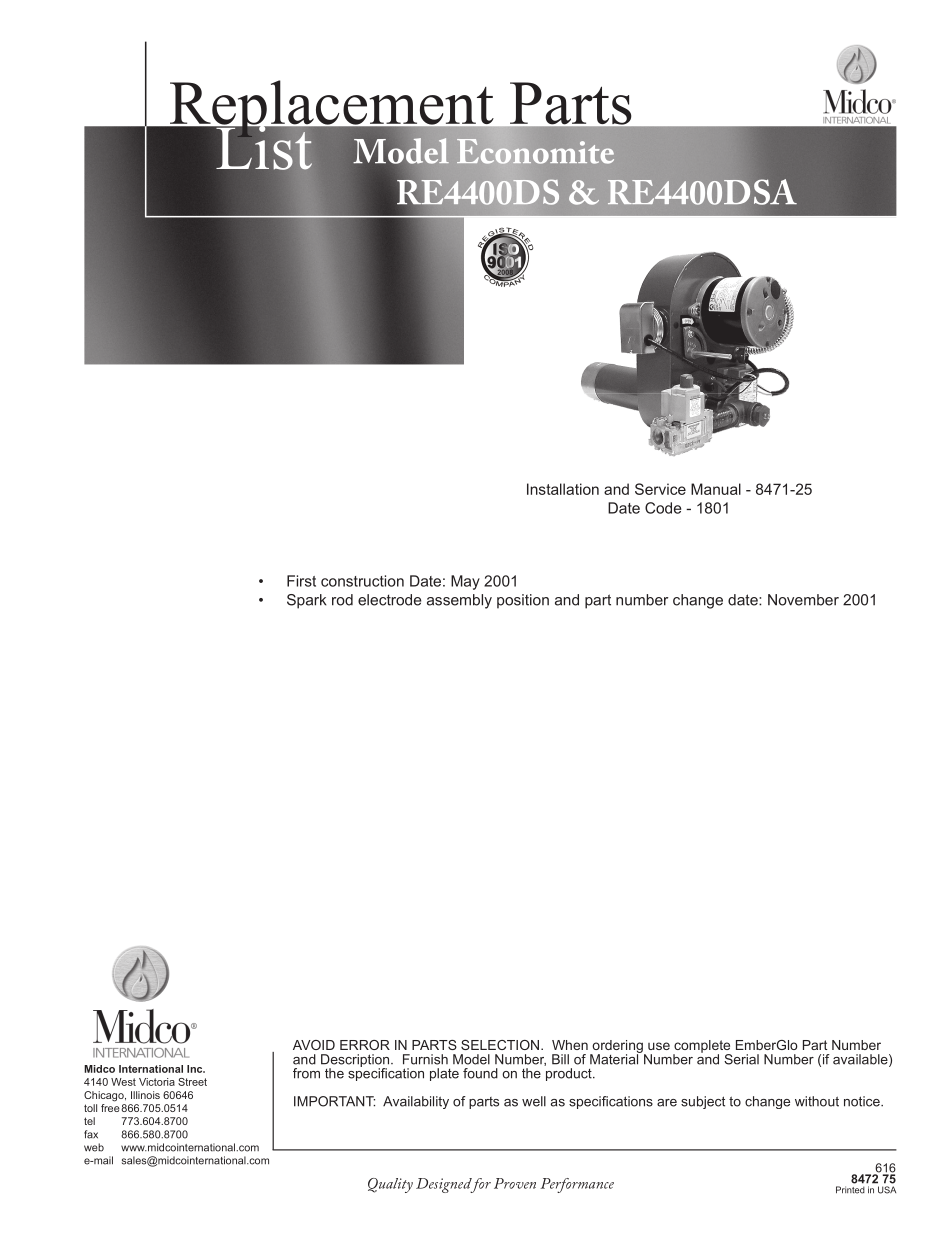 This screenshot has width=952, height=1233. Describe the element at coordinates (716, 489) in the screenshot. I see `Manual` at that location.
